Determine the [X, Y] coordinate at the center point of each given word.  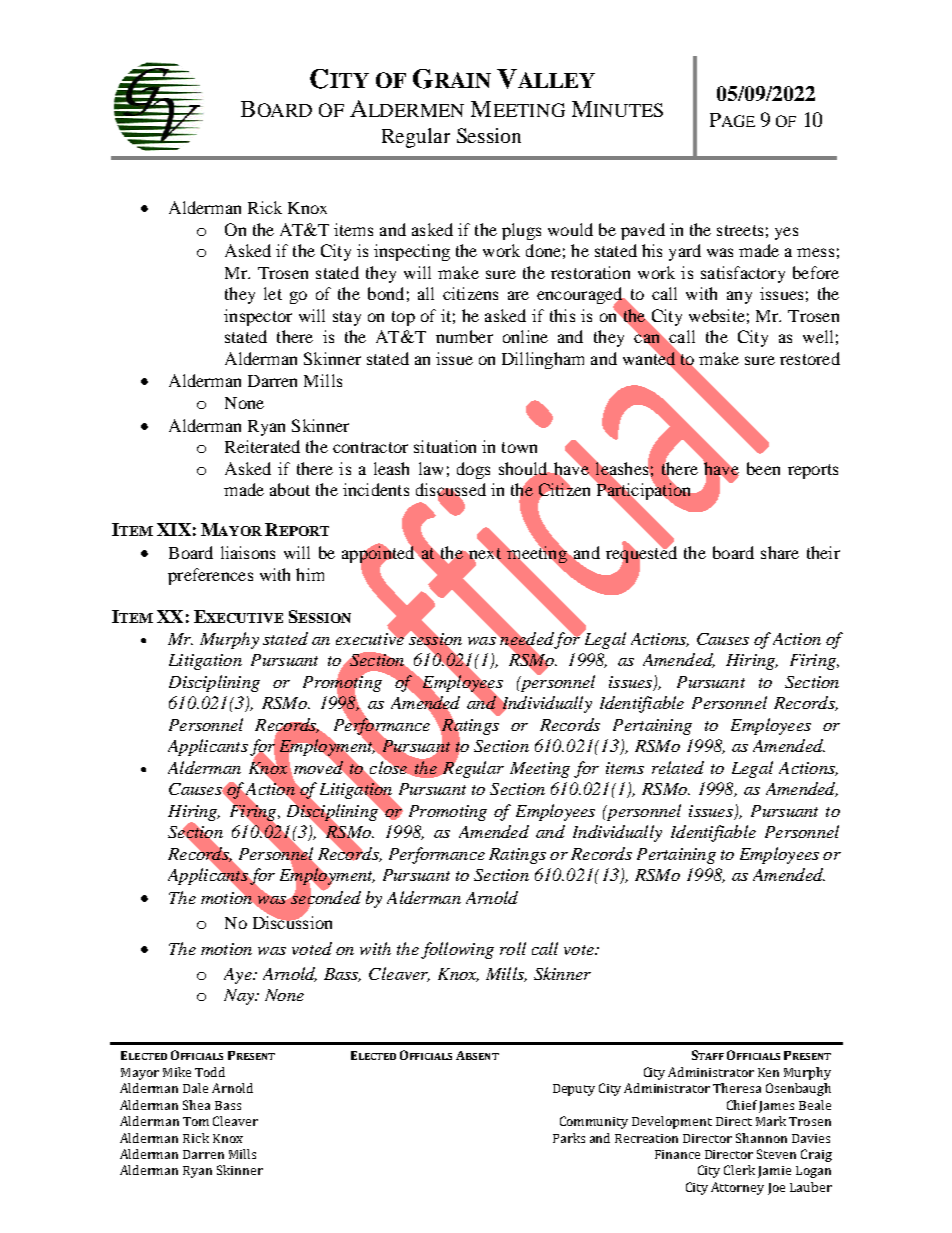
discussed [451, 491]
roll [513, 948]
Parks [569, 1138]
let [273, 293]
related [678, 767]
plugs [521, 231]
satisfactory [743, 274]
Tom [196, 1121]
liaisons [248, 552]
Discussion [292, 921]
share [780, 552]
